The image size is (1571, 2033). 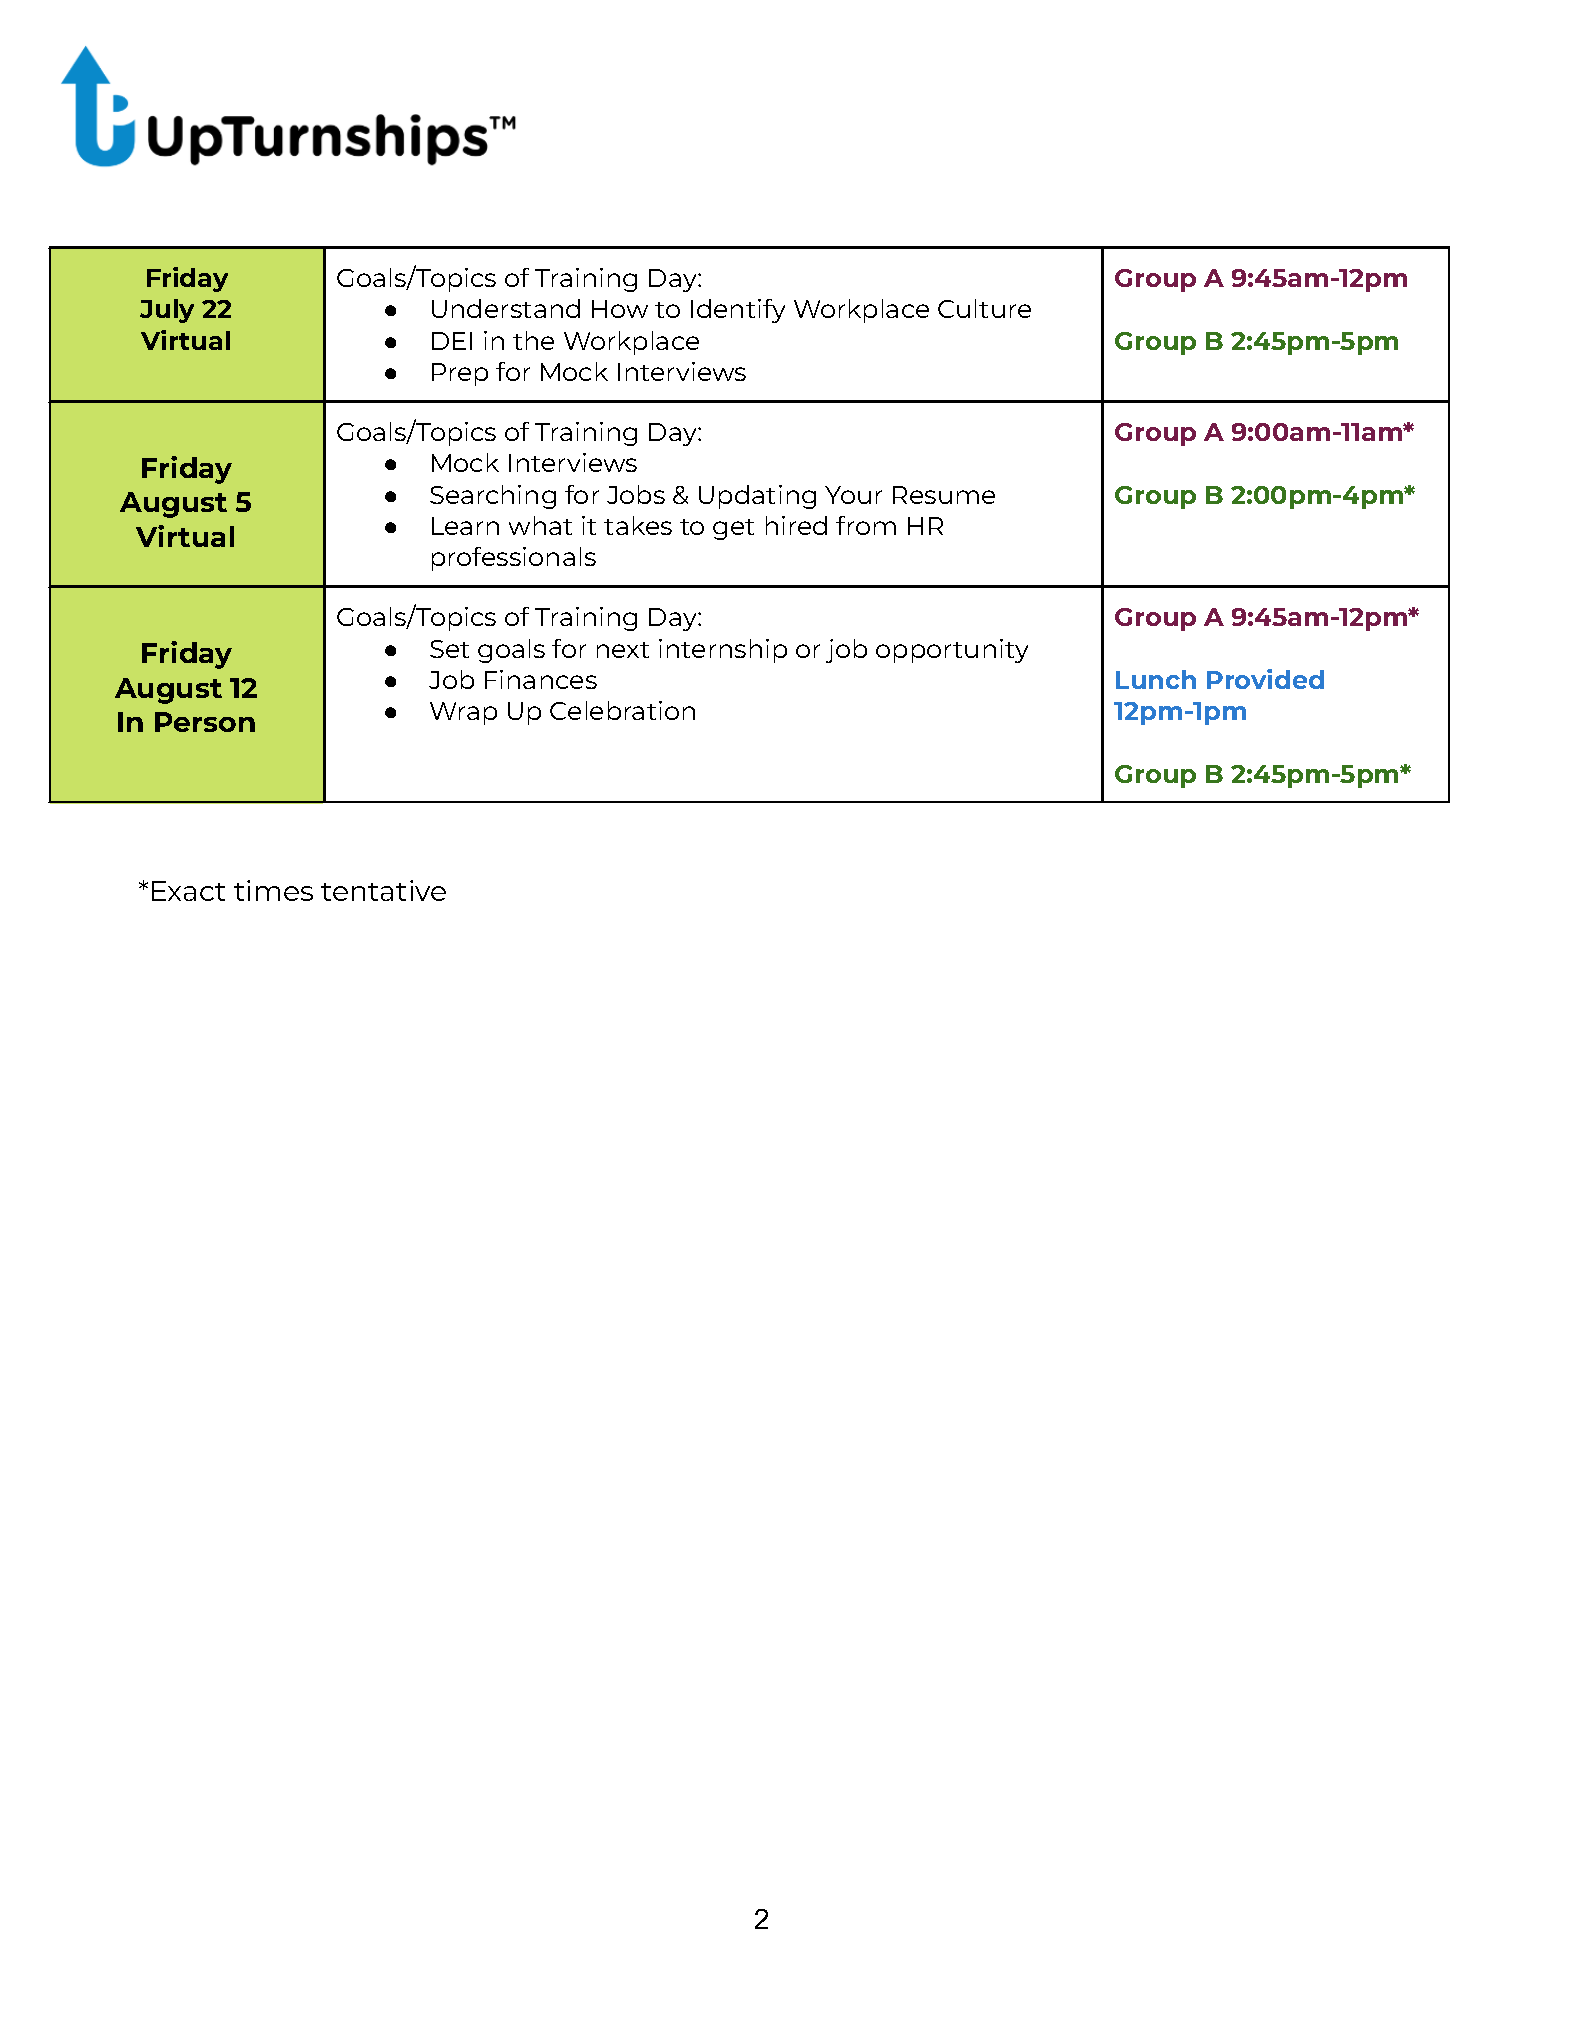 What do you see at coordinates (757, 497) in the screenshot?
I see `Updating` at bounding box center [757, 497].
